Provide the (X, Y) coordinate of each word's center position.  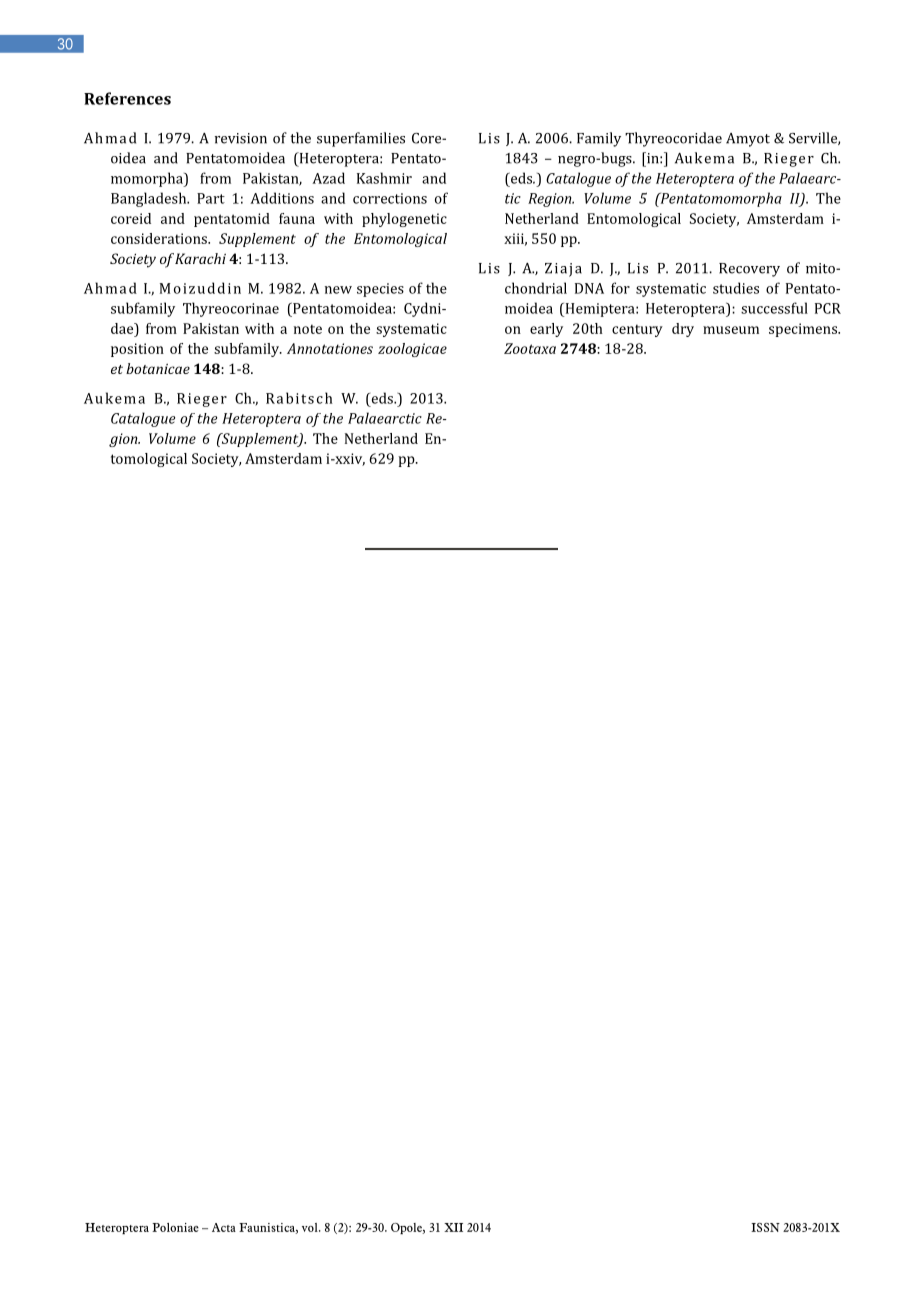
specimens (804, 330)
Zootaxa (530, 348)
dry (683, 330)
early (546, 330)
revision (241, 138)
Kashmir (384, 178)
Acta (224, 1227)
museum (731, 330)
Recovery (749, 270)
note (308, 329)
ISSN (765, 1227)
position (137, 350)
